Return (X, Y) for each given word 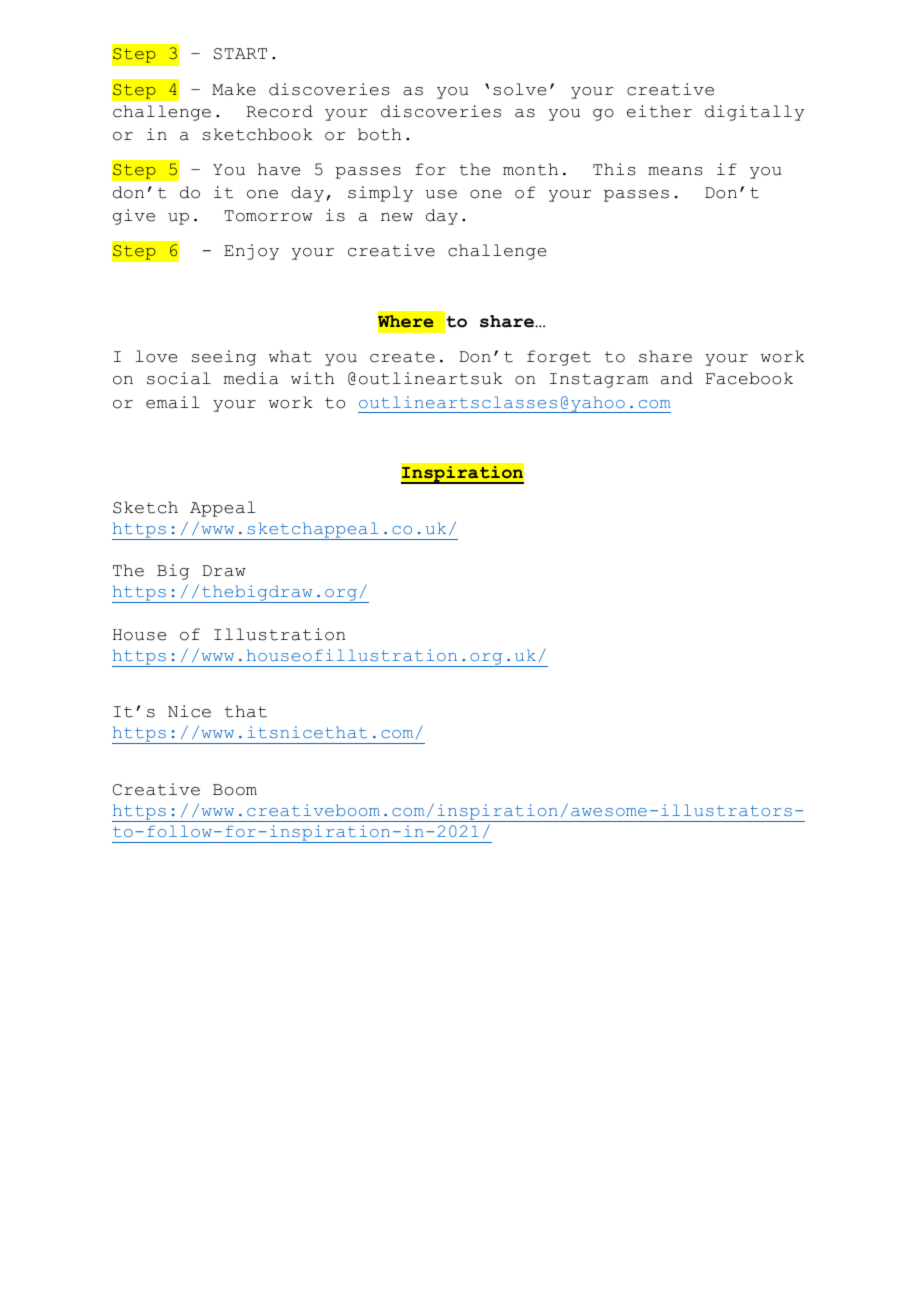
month (530, 169)
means (675, 171)
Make (234, 89)
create (402, 357)
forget (559, 358)
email (173, 402)
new (397, 217)
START (240, 54)
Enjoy (251, 252)
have (279, 169)
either (659, 111)
